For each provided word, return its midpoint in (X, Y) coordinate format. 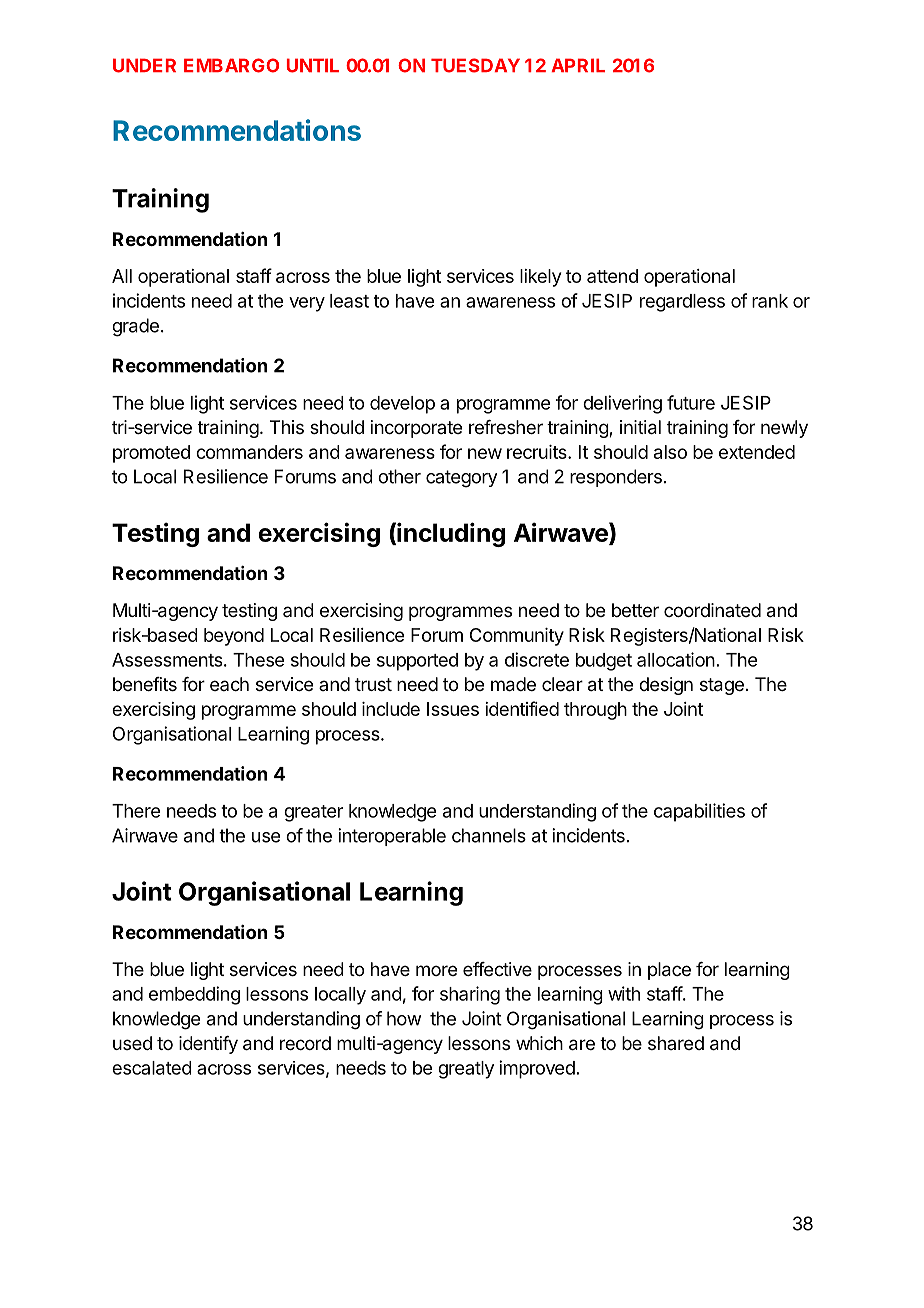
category (461, 479)
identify (208, 1045)
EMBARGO (231, 65)
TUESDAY (475, 65)
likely (540, 278)
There (136, 811)
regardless (682, 303)
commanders (249, 452)
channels (489, 835)
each (229, 684)
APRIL (578, 65)
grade (135, 327)
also (670, 452)
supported (417, 662)
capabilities (699, 812)
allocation (676, 659)
